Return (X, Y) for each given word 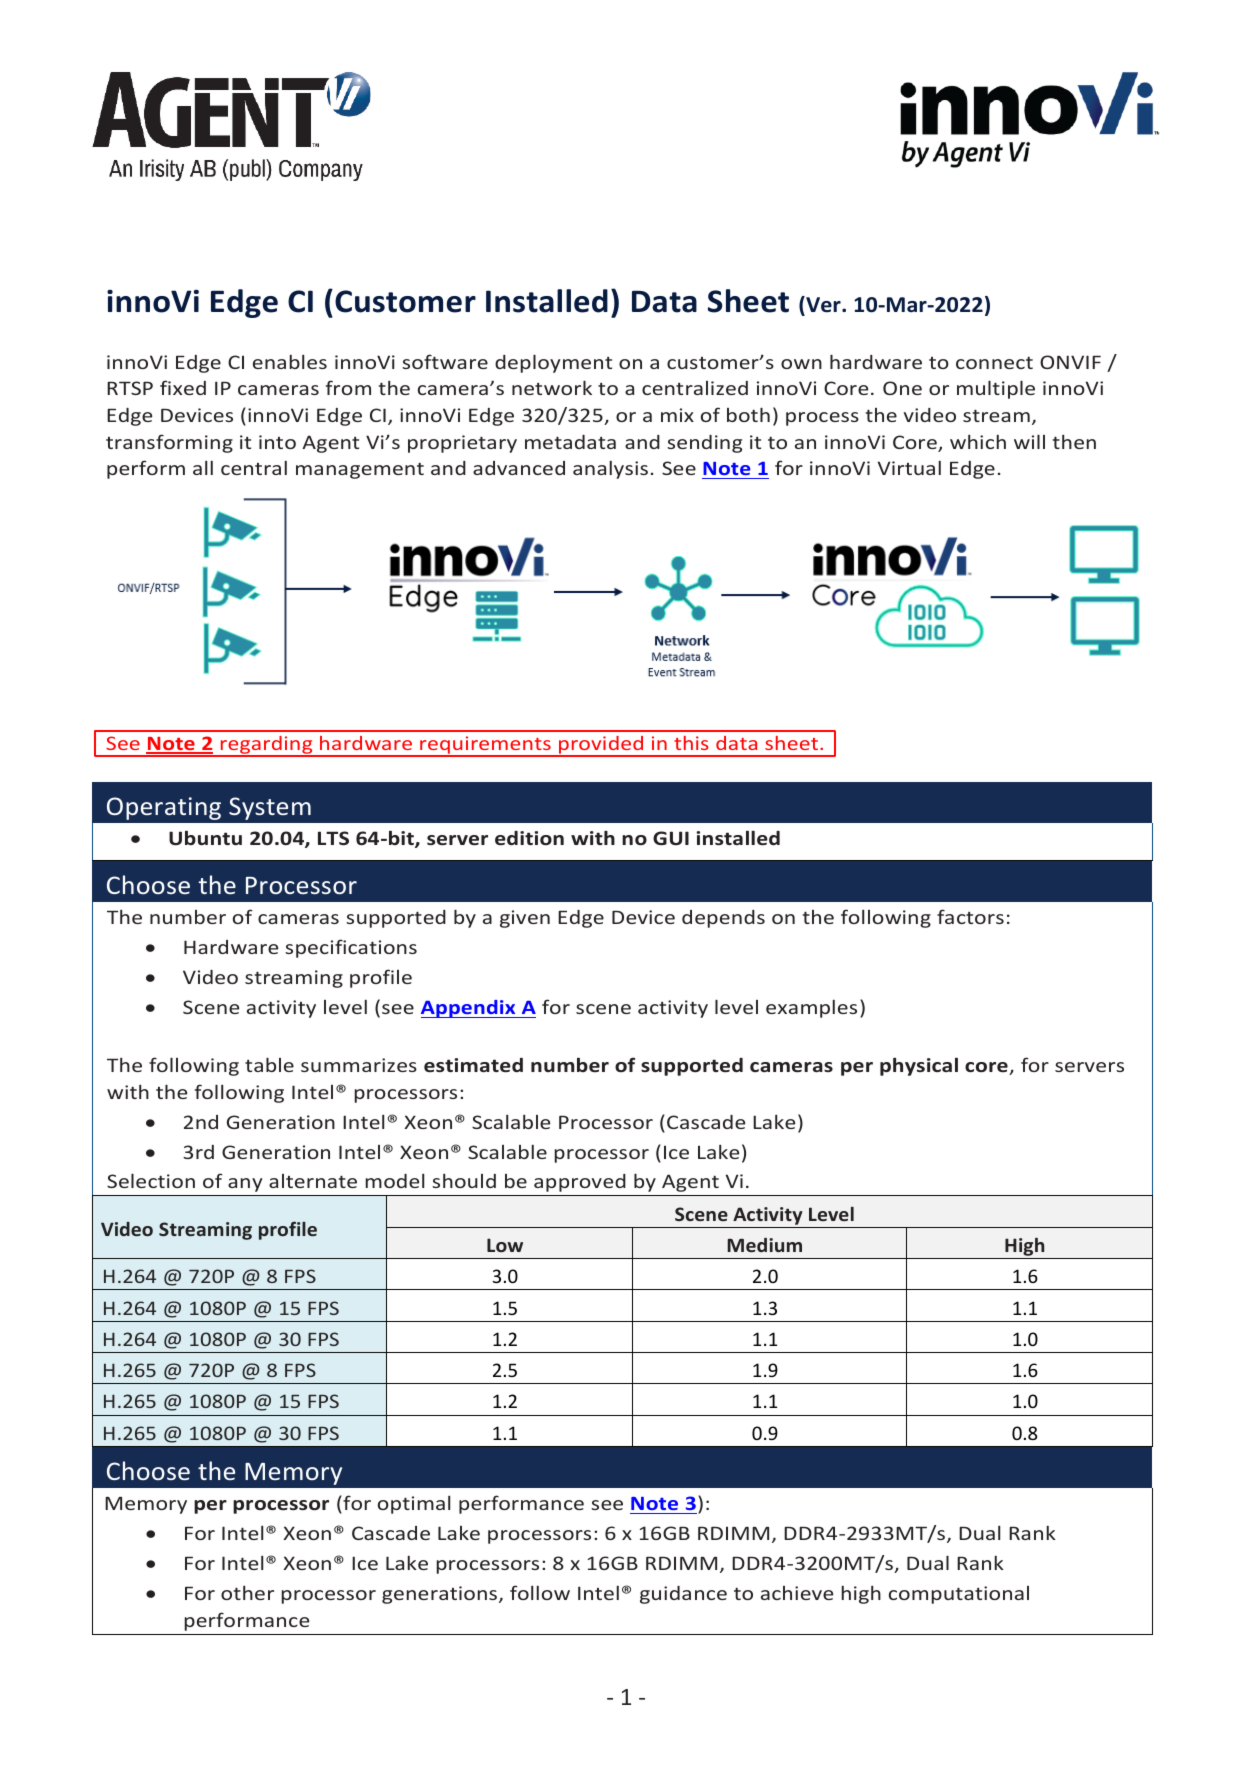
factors (970, 916)
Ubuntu (205, 837)
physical (919, 1066)
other (247, 1592)
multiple (996, 389)
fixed (183, 387)
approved (580, 1183)
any (245, 1185)
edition (529, 838)
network (552, 387)
